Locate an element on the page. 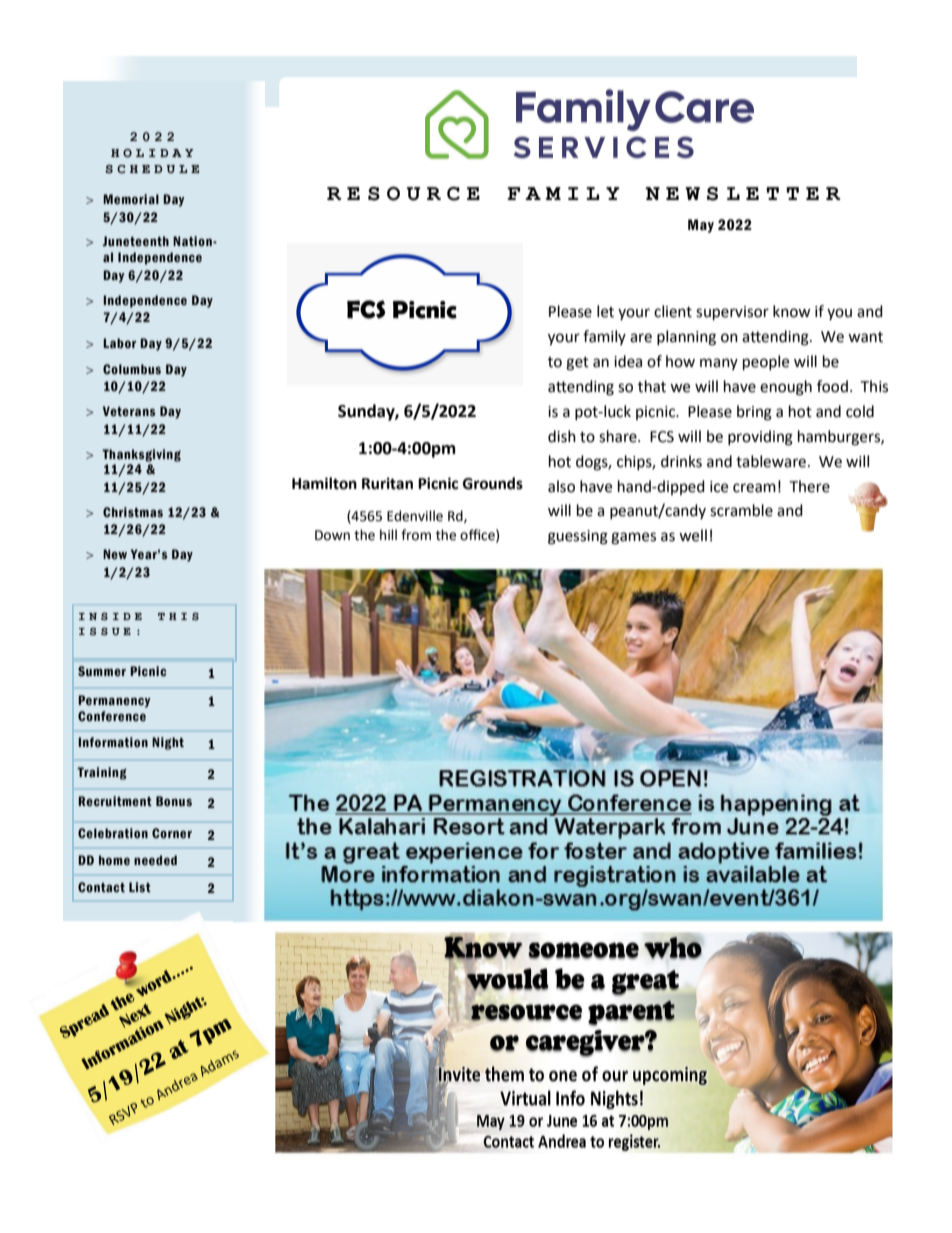  Veterans is located at coordinates (129, 411).
